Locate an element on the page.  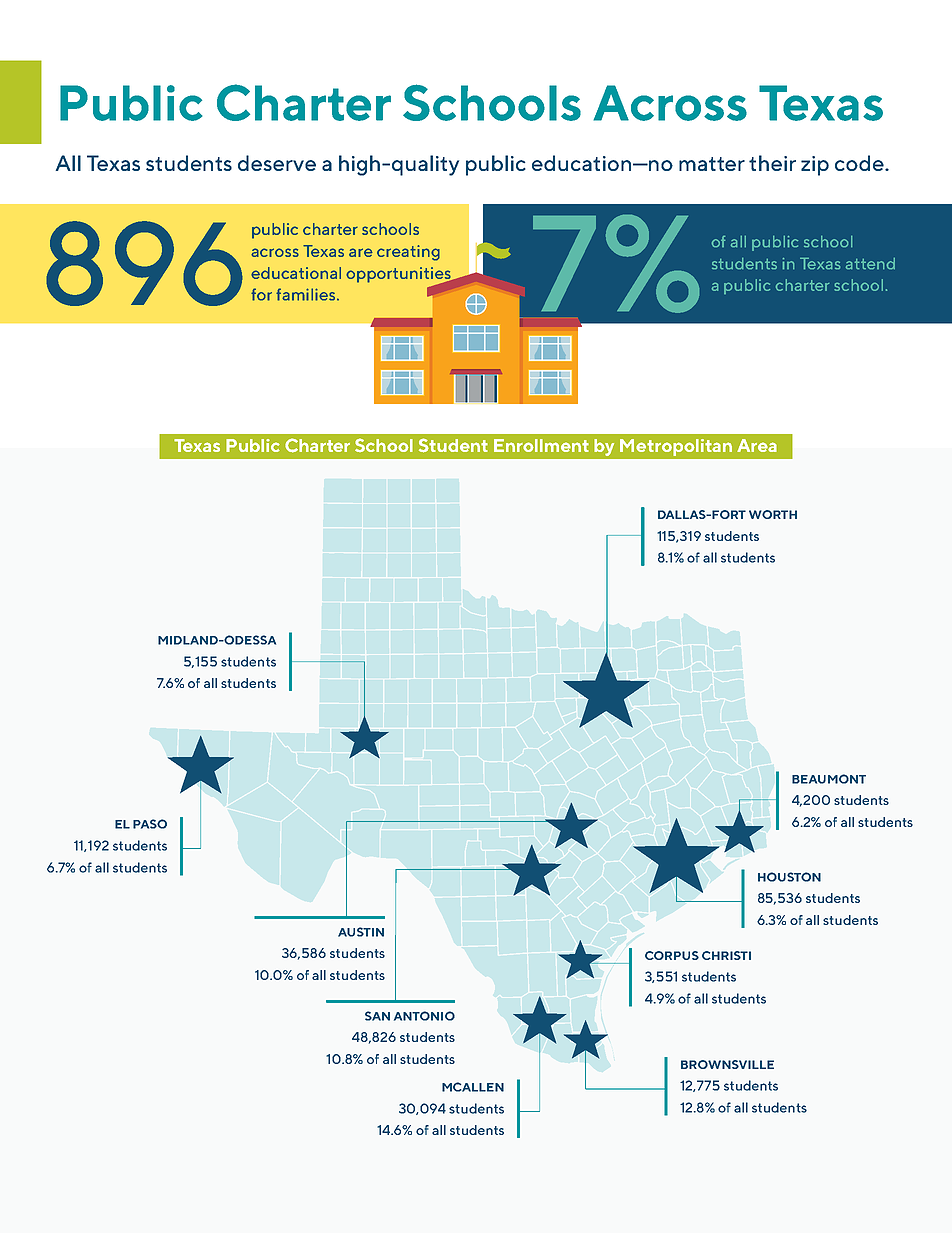
deserve is located at coordinates (277, 163).
